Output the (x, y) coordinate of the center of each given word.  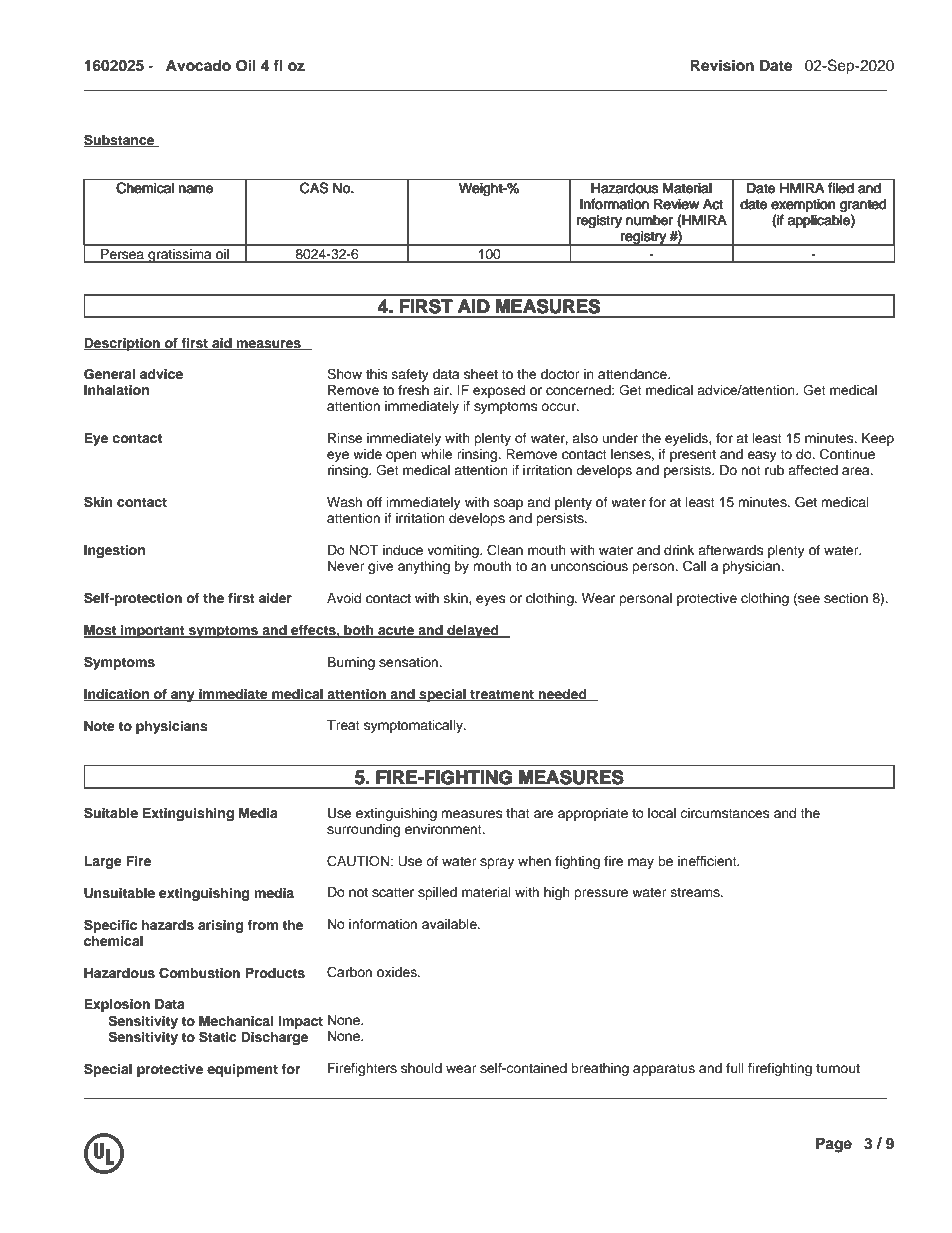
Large (103, 862)
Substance (120, 140)
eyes (491, 600)
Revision (722, 65)
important (153, 631)
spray (497, 863)
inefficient (708, 861)
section (846, 598)
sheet (481, 374)
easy (762, 456)
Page (834, 1145)
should (421, 1068)
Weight (482, 189)
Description (123, 344)
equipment (242, 1070)
